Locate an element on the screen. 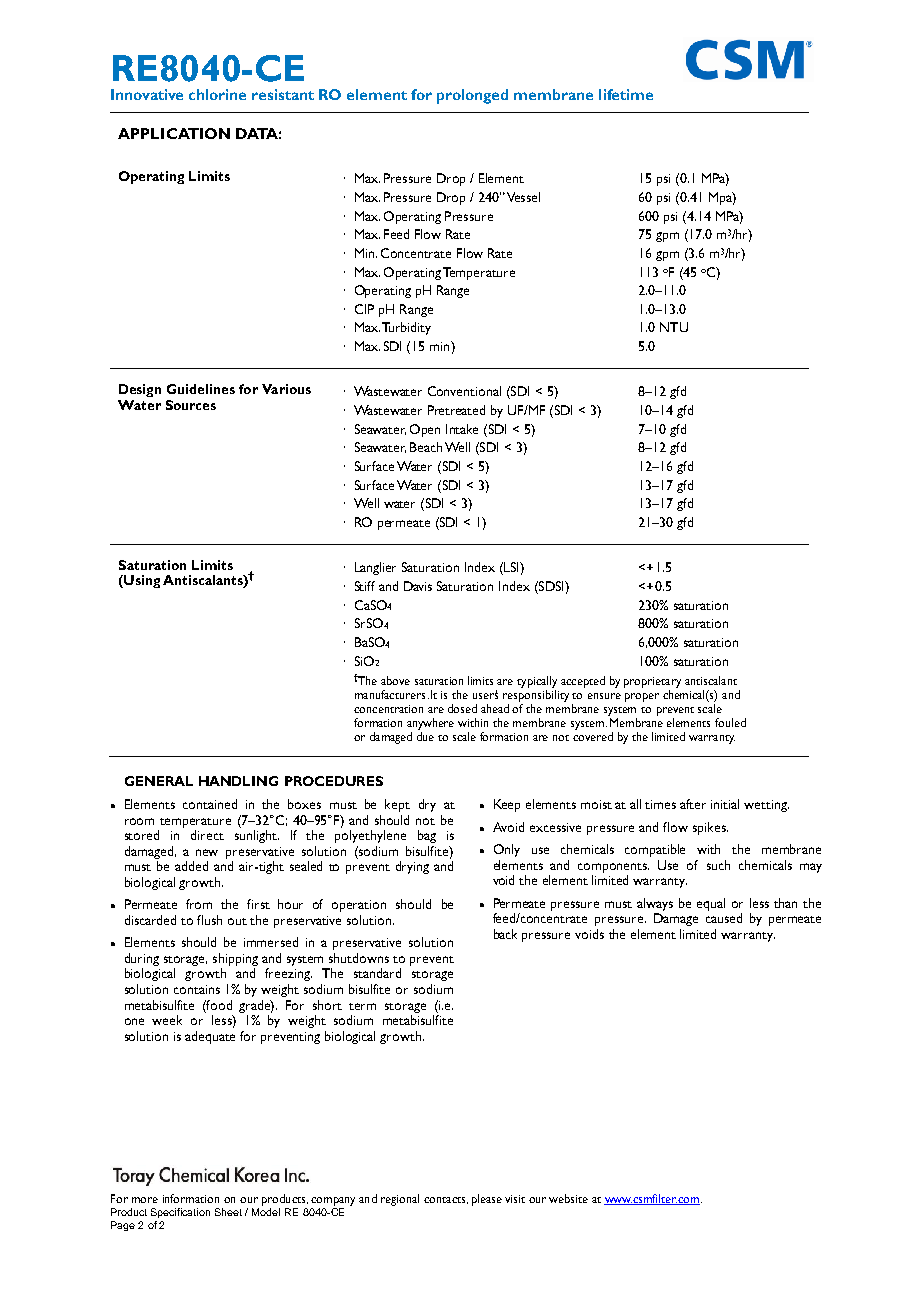  Beach is located at coordinates (426, 447).
